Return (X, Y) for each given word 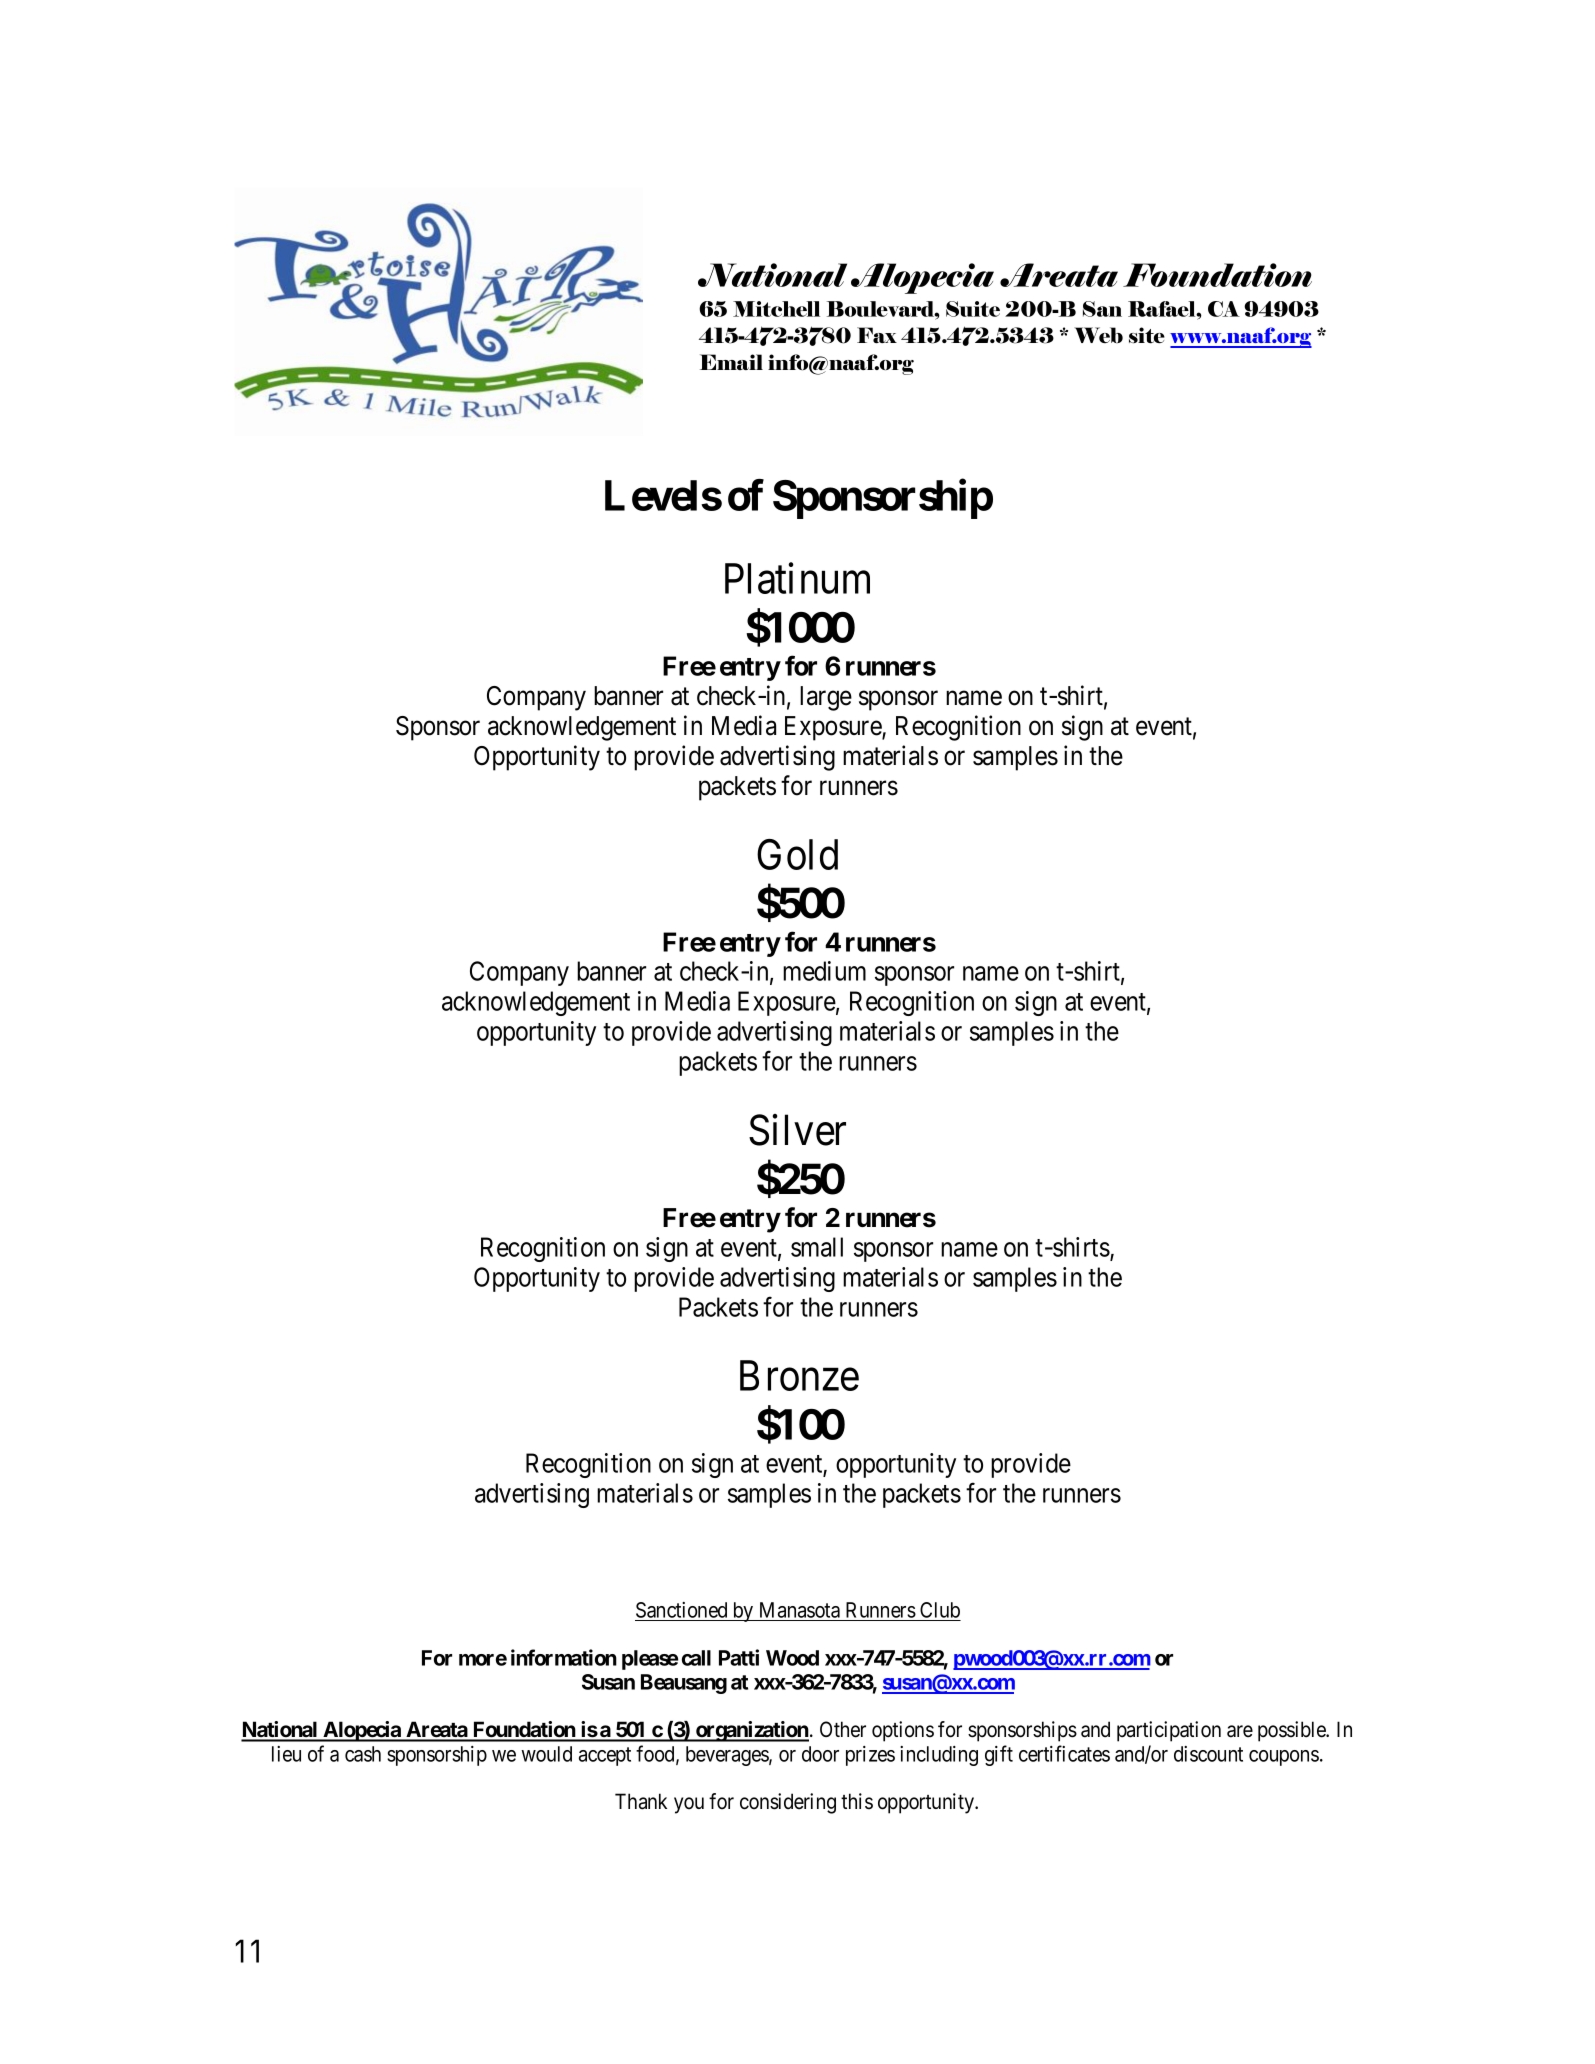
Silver (797, 1130)
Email (731, 362)
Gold (797, 854)
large (826, 698)
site (1147, 335)
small (817, 1247)
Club (940, 1610)
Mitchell (776, 309)
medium (824, 971)
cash (363, 1754)
